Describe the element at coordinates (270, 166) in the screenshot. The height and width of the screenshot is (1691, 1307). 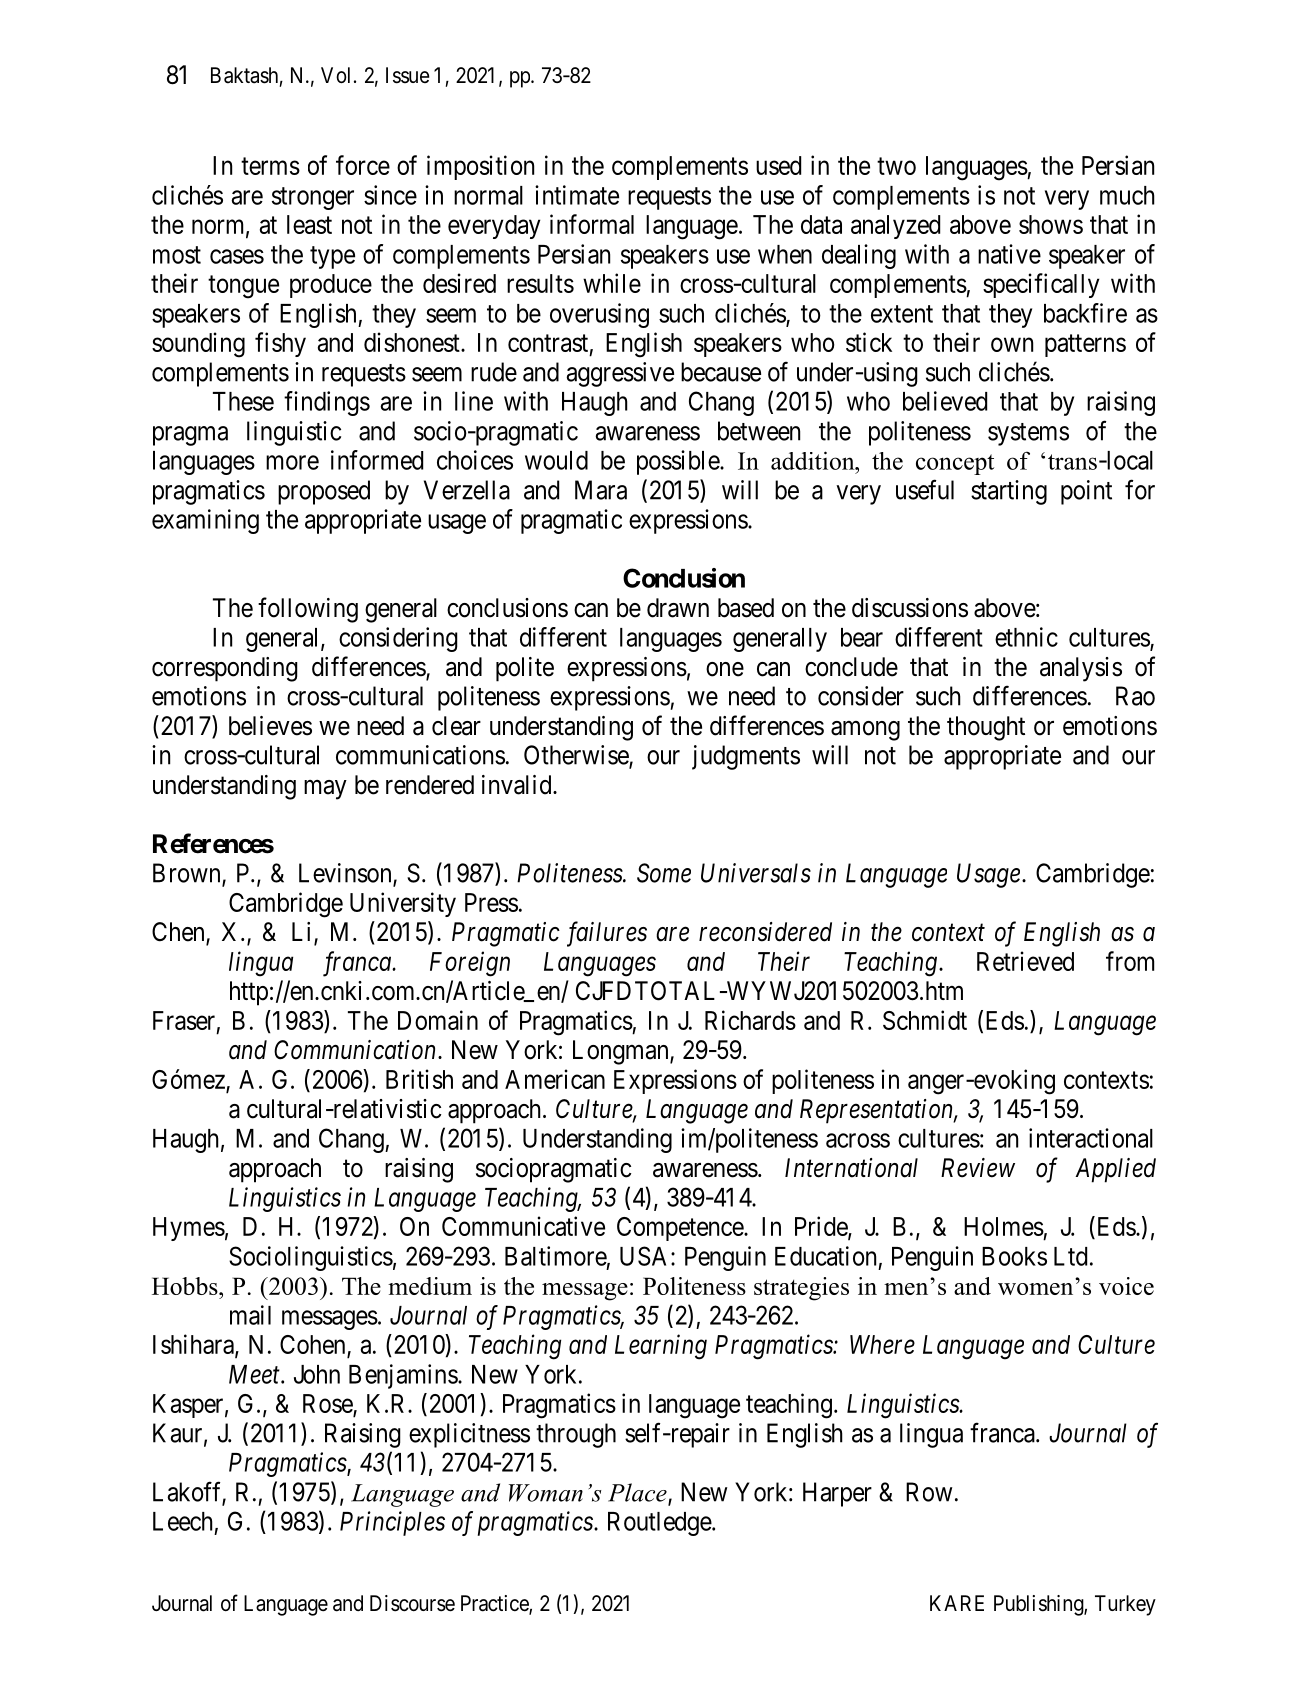
I see `terms` at that location.
